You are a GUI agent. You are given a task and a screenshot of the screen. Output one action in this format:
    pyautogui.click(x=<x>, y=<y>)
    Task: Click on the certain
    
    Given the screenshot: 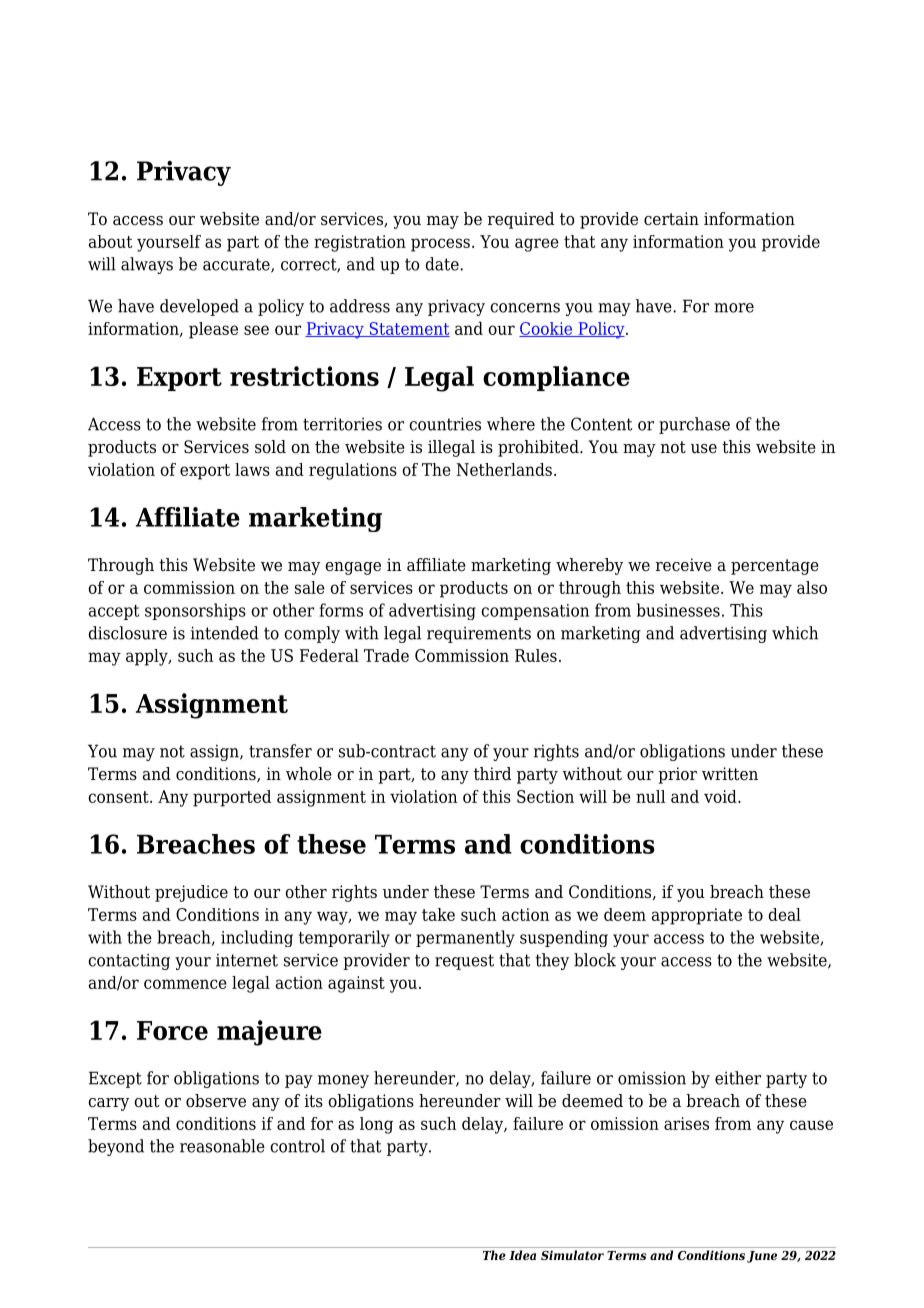 What is the action you would take?
    pyautogui.click(x=671, y=219)
